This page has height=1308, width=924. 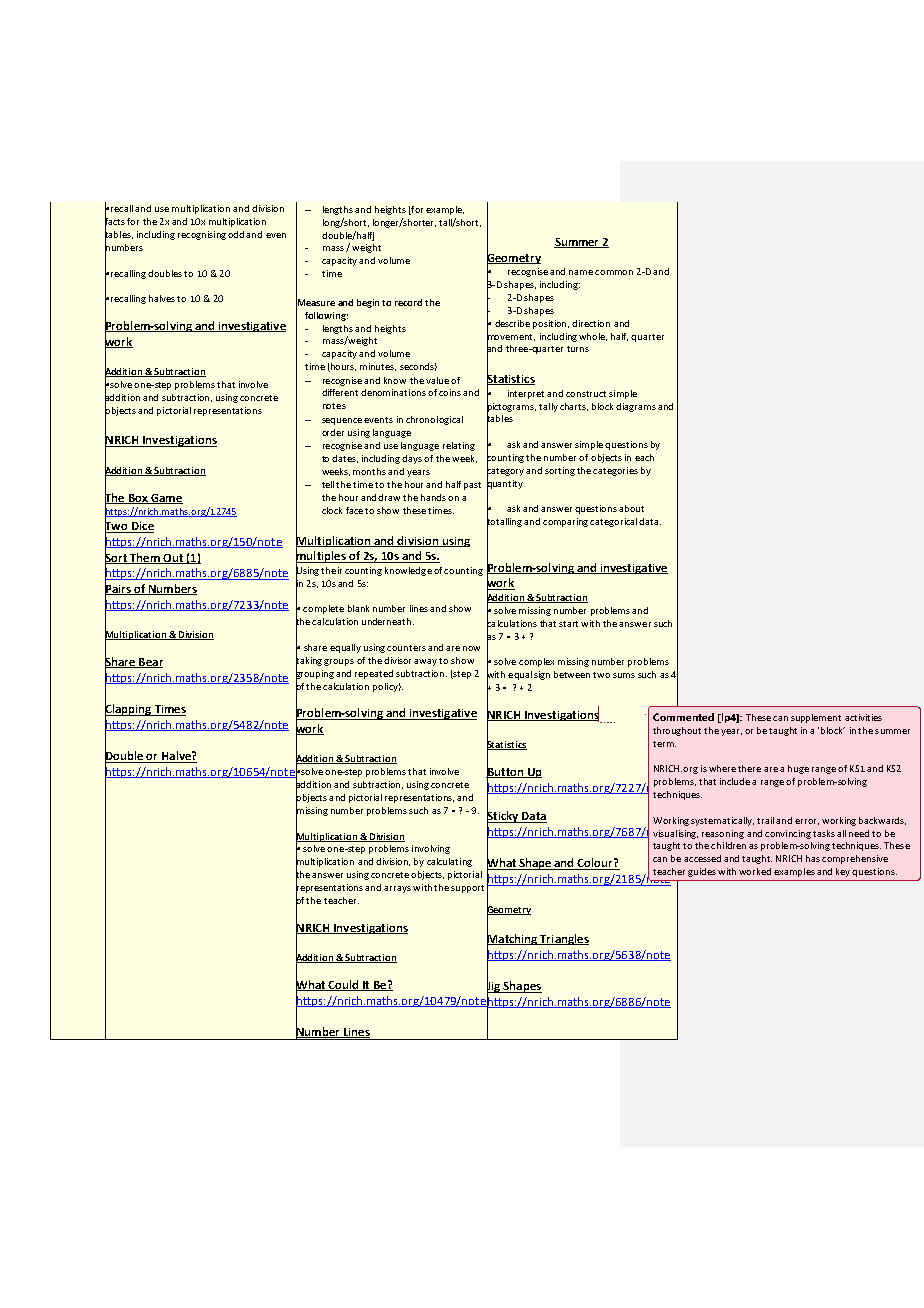 What do you see at coordinates (202, 235) in the page?
I see `recognising` at bounding box center [202, 235].
